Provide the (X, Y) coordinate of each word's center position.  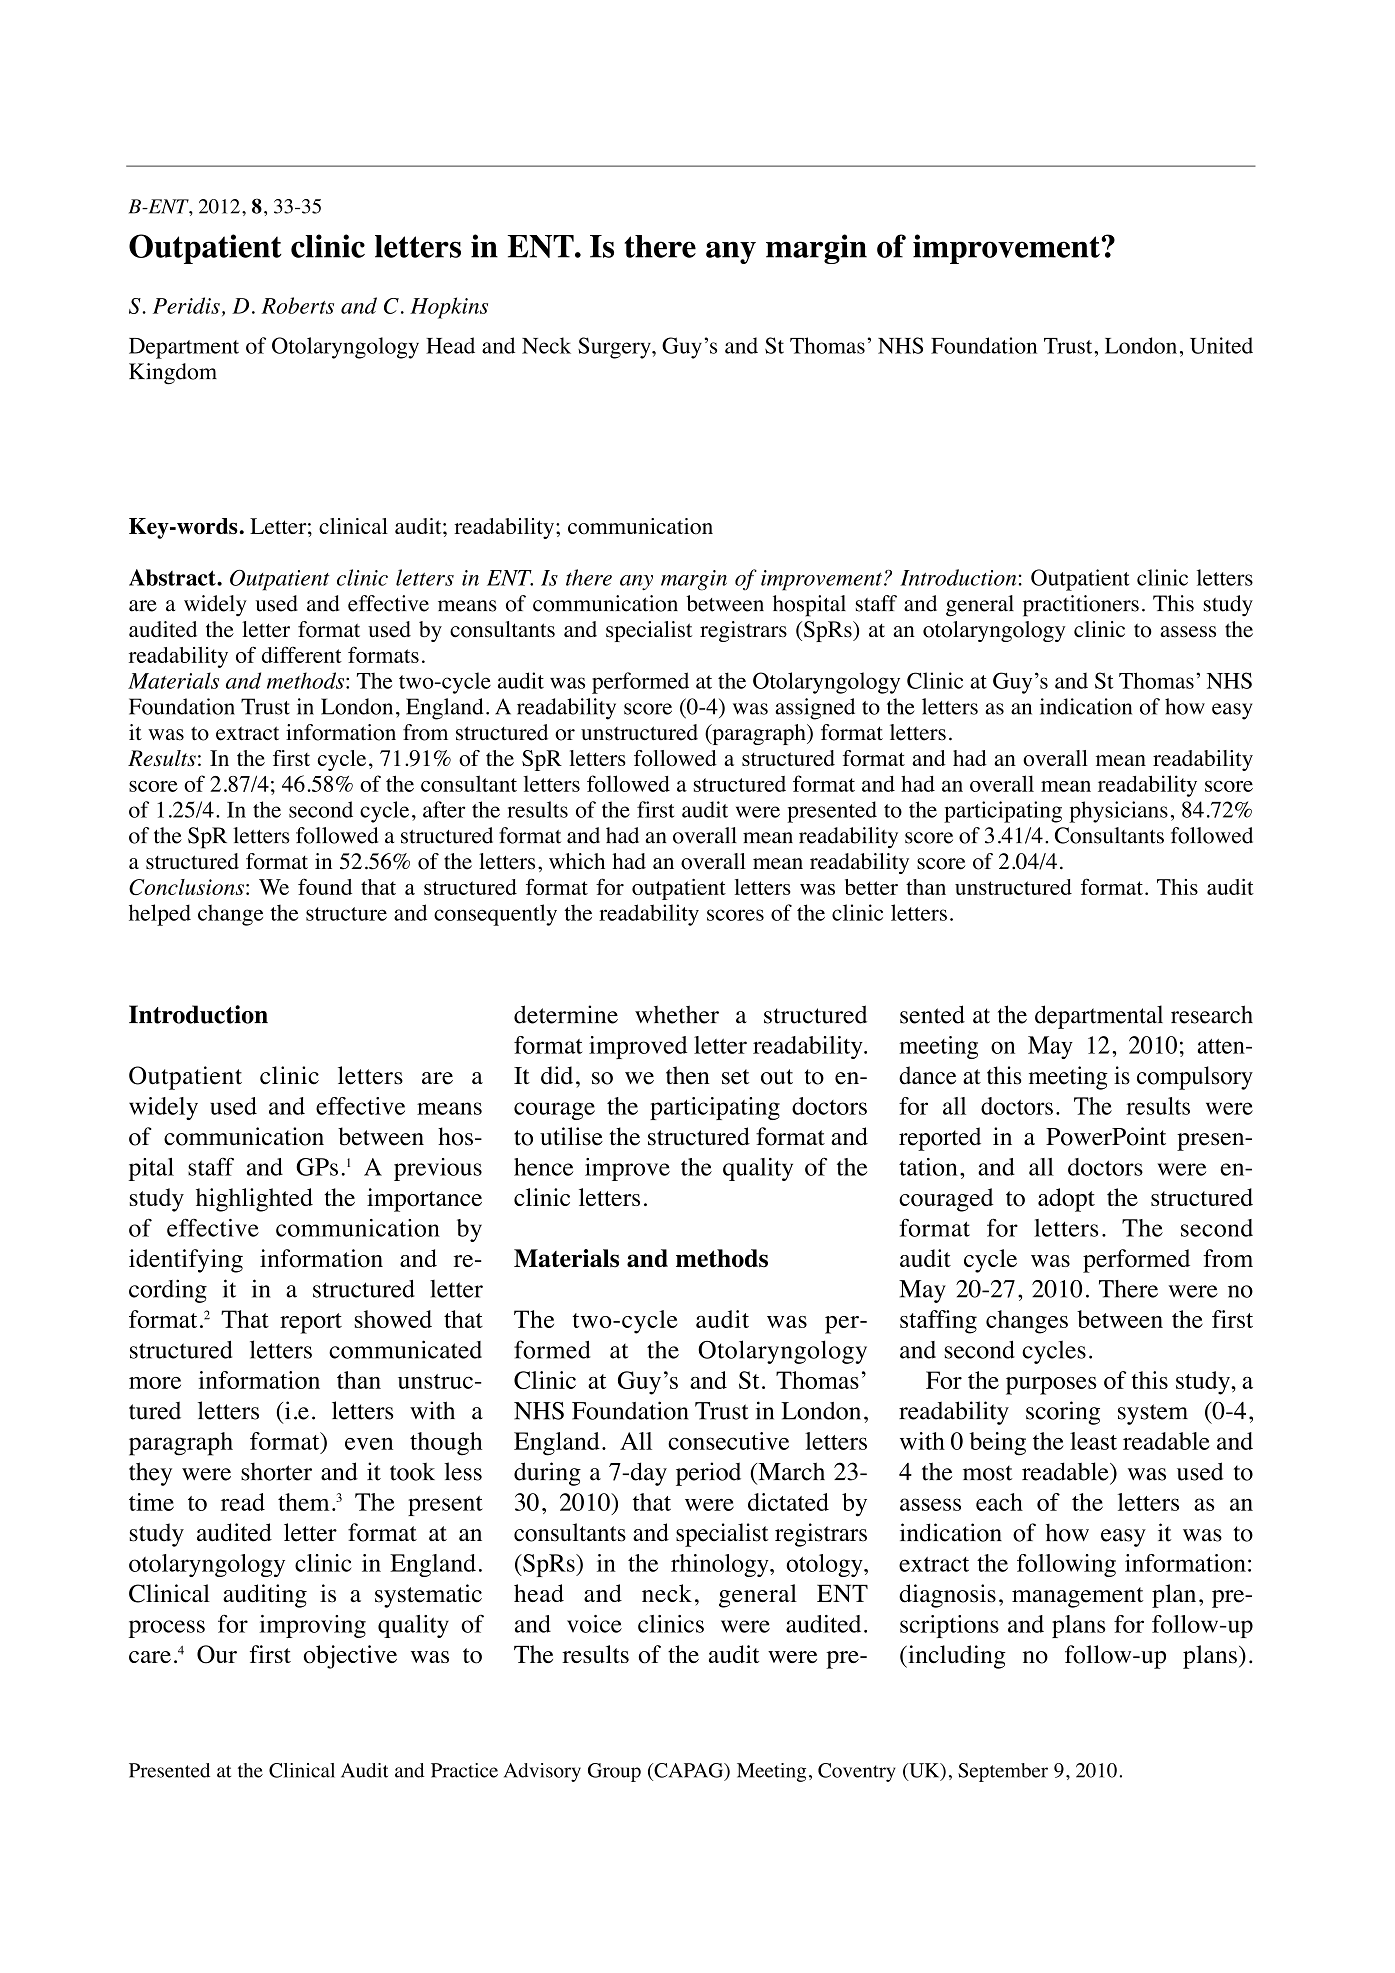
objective (350, 1657)
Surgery (615, 348)
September (1003, 1772)
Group (614, 1772)
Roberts (297, 305)
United (1221, 345)
